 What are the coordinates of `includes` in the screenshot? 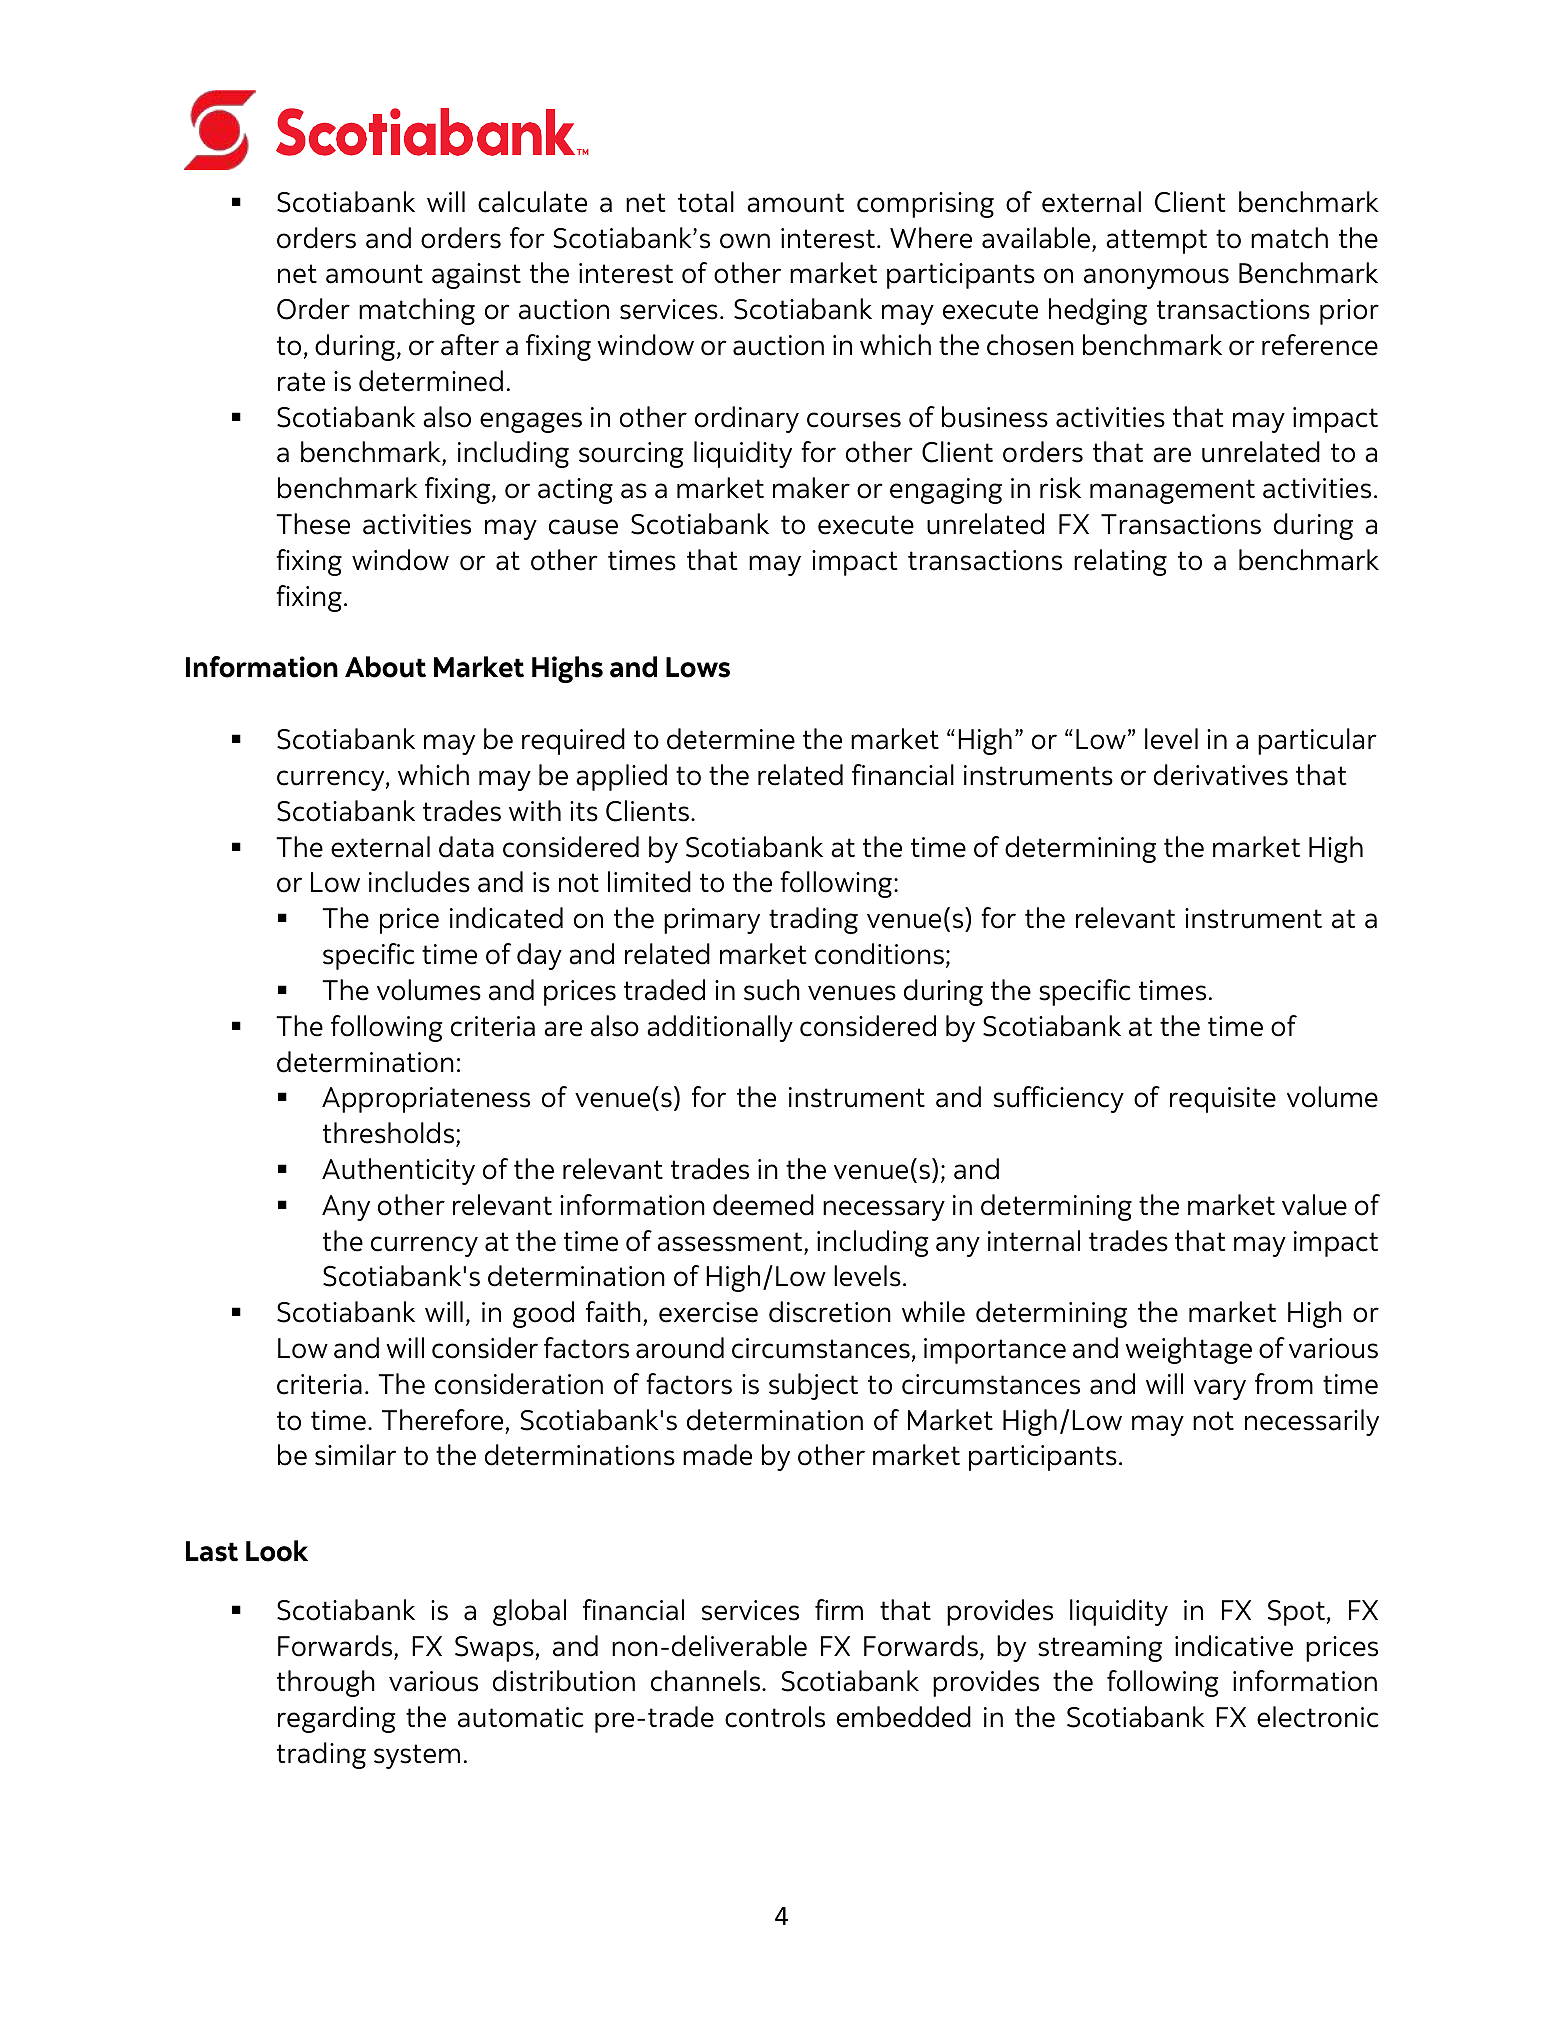 It's located at (419, 882).
